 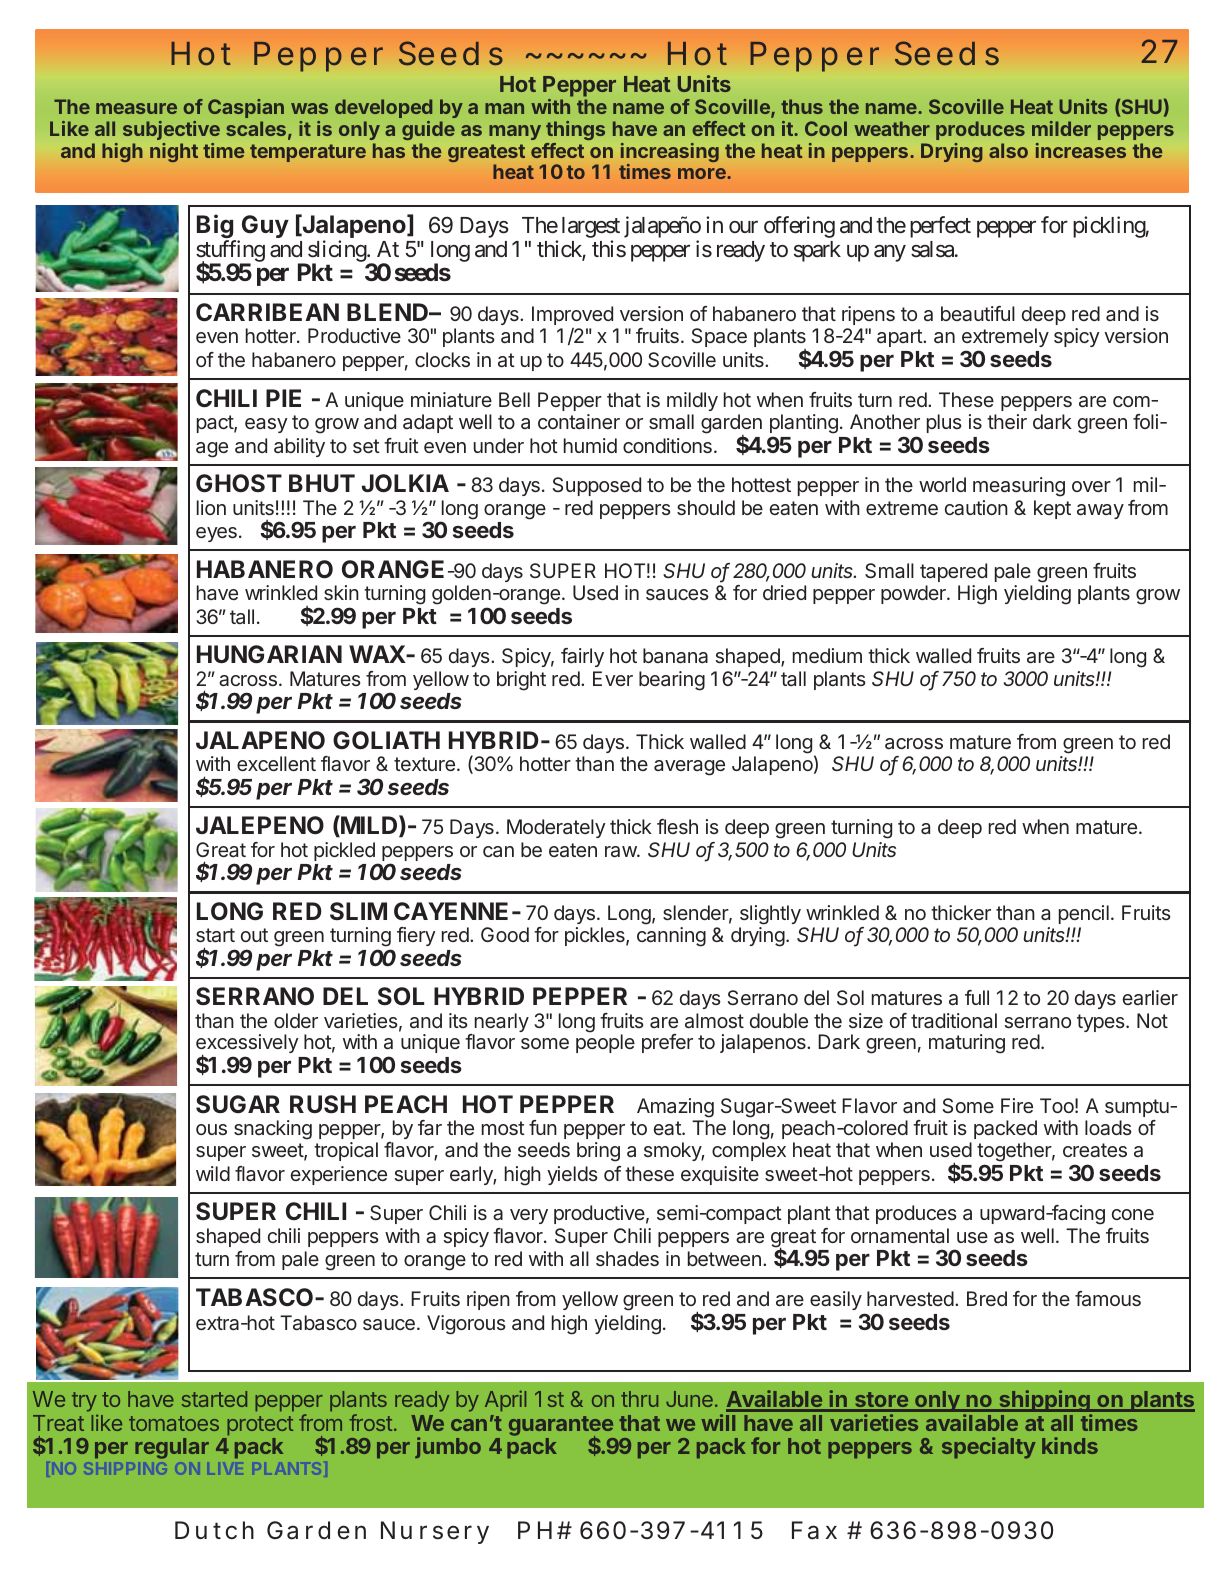 What do you see at coordinates (1008, 150) in the screenshot?
I see `also` at bounding box center [1008, 150].
